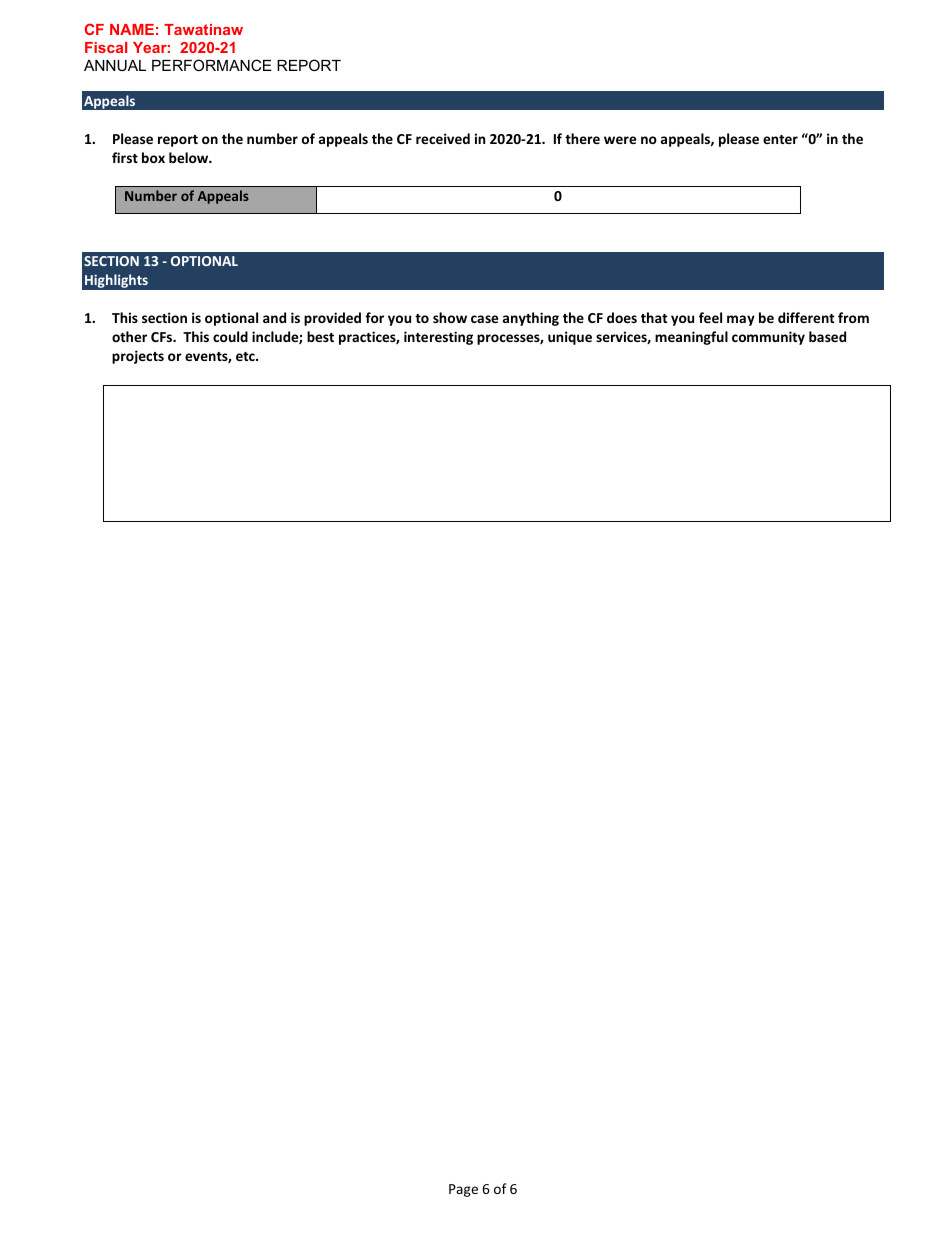 This page has height=1233, width=952. Describe the element at coordinates (438, 338) in the page. I see `interesting` at that location.
